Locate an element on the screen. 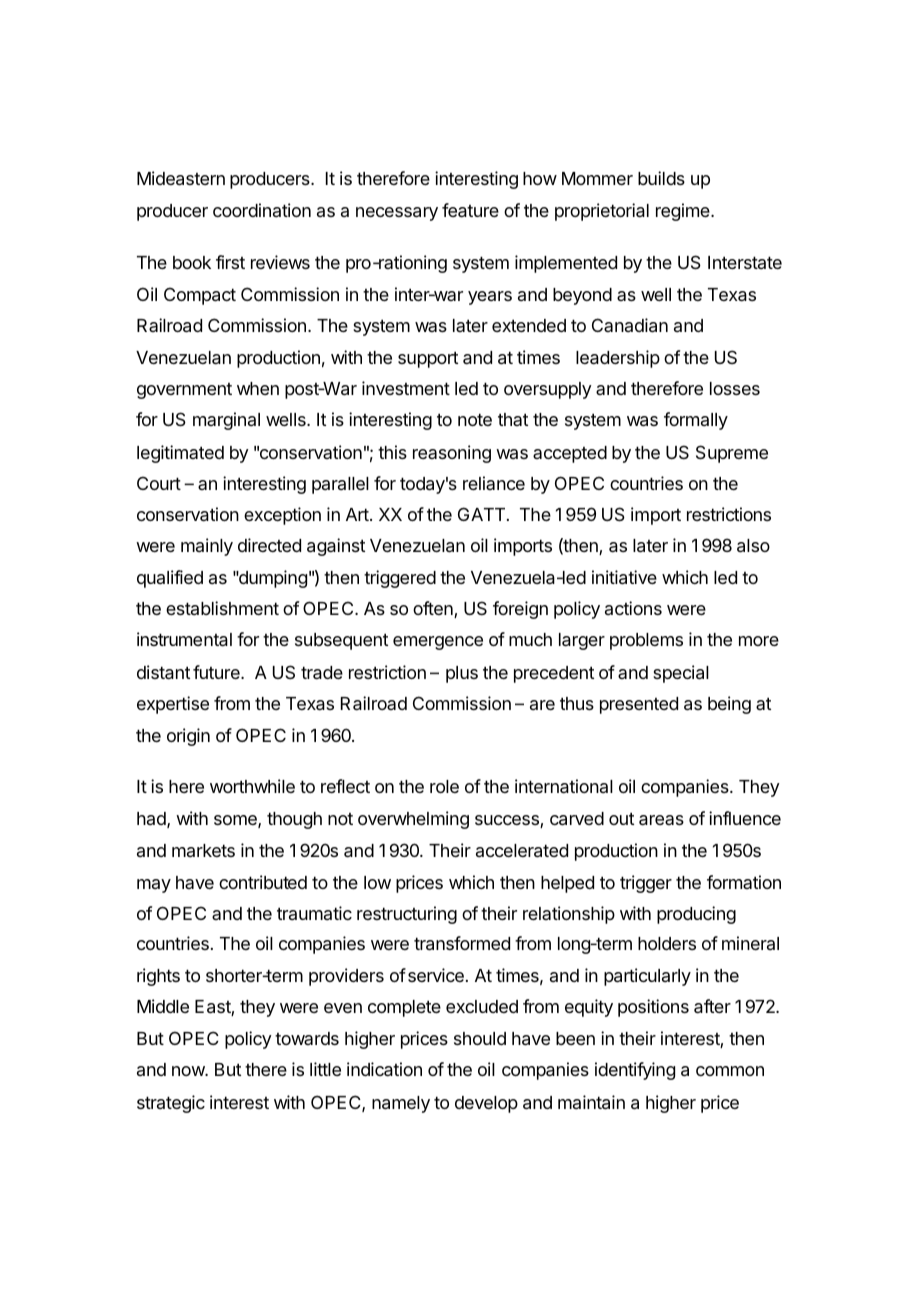 Image resolution: width=924 pixels, height=1307 pixels. develop is located at coordinates (486, 1104).
